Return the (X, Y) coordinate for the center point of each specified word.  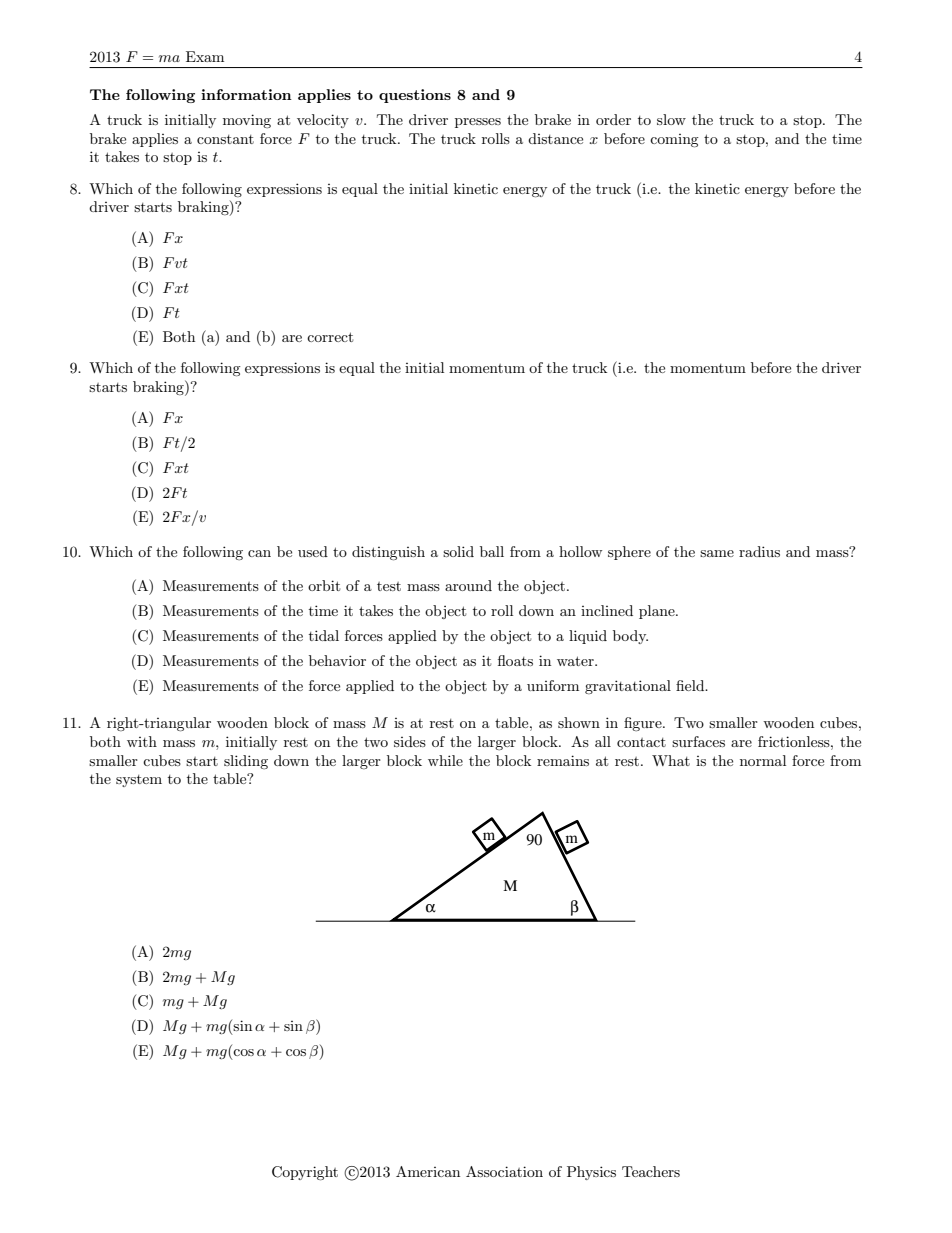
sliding (246, 762)
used (313, 551)
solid (458, 551)
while (445, 760)
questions (415, 96)
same (717, 553)
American (428, 1171)
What (671, 760)
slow (671, 119)
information (246, 94)
